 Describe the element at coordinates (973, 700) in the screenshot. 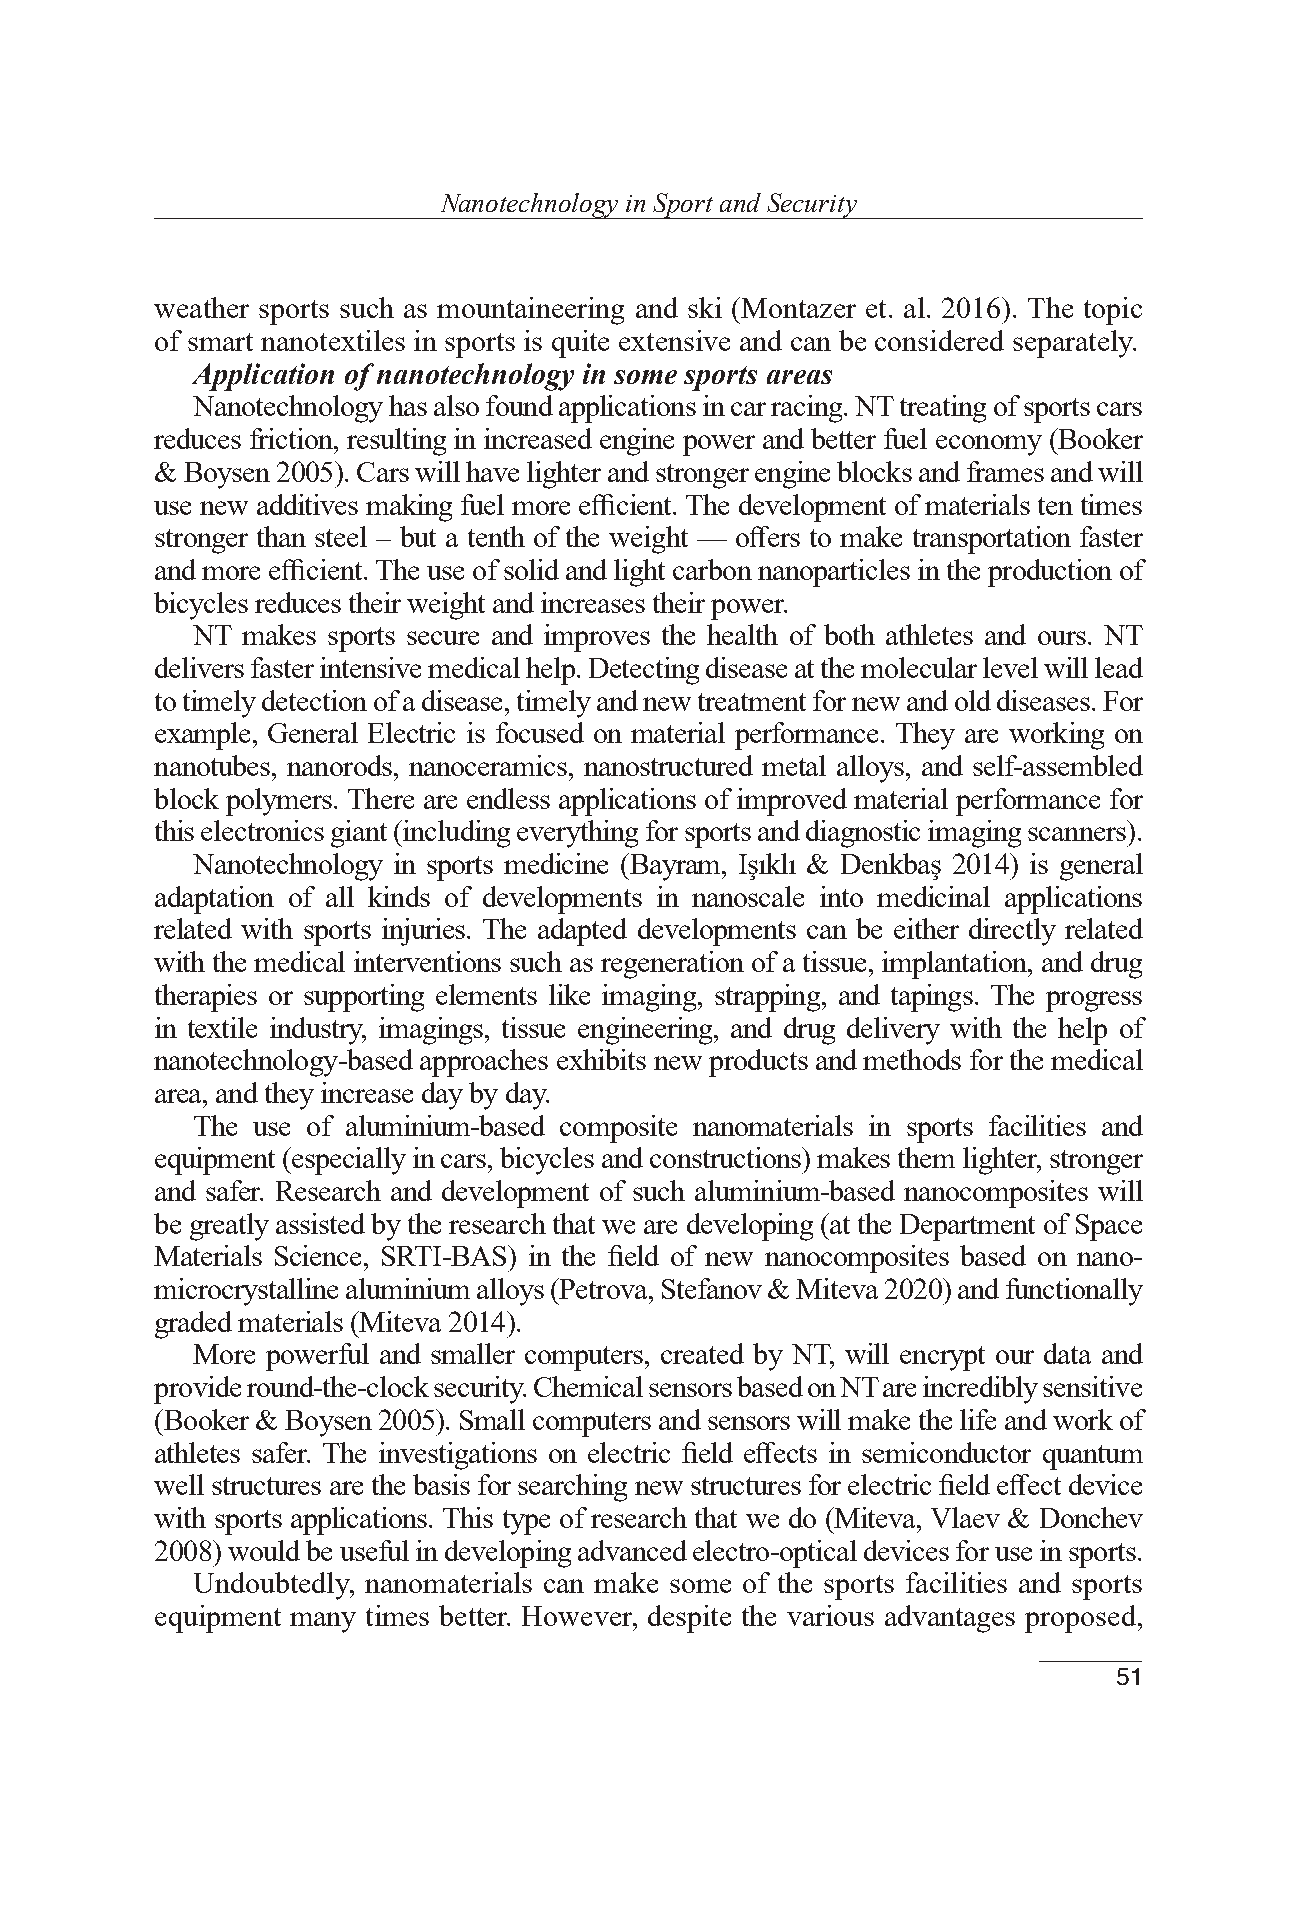

I see `old` at that location.
